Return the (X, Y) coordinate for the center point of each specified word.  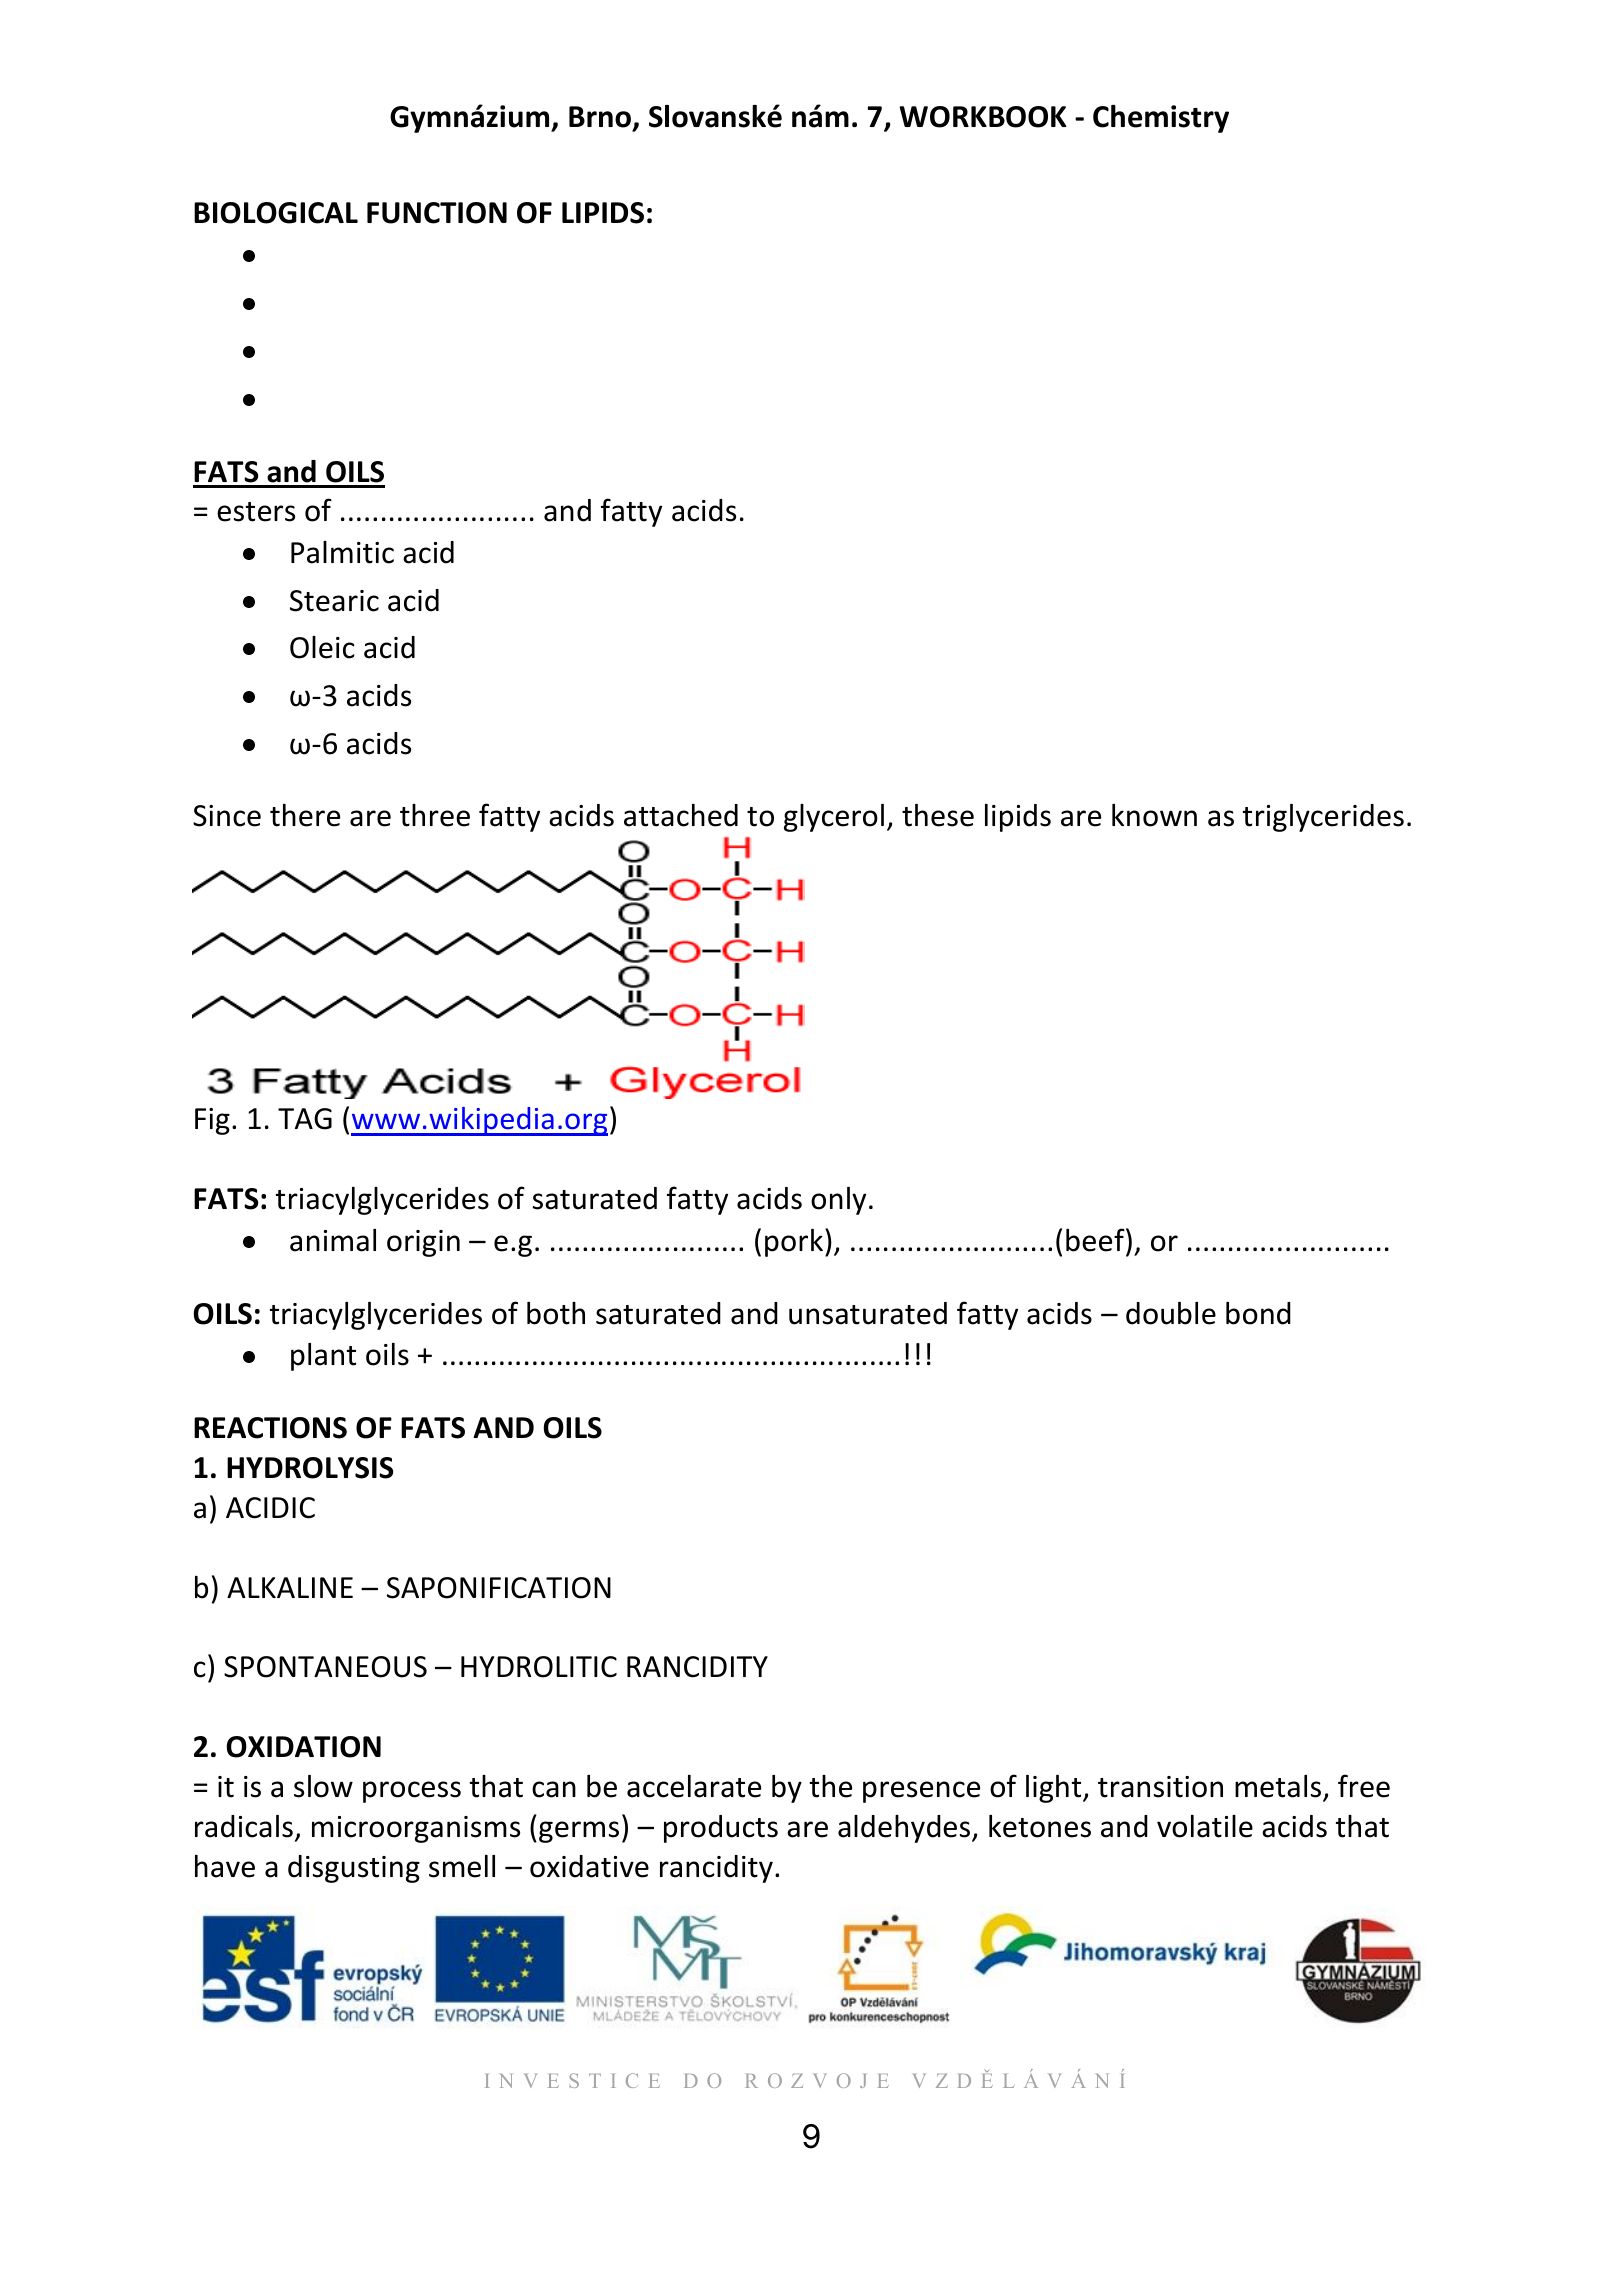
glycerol (834, 818)
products (721, 1829)
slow (323, 1786)
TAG (305, 1119)
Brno (600, 117)
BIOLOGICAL (276, 213)
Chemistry (1161, 119)
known (1154, 815)
